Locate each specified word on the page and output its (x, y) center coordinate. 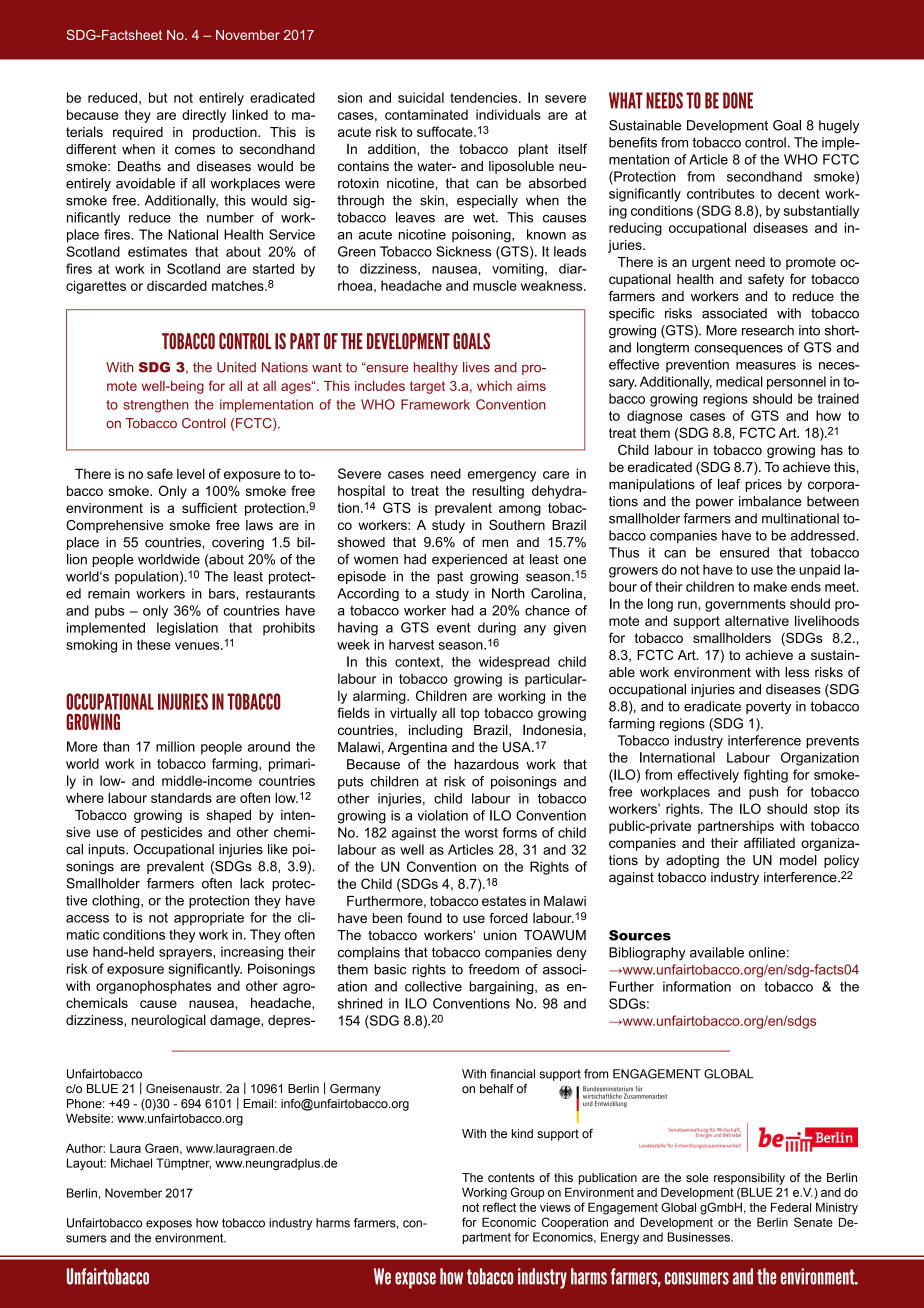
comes (195, 150)
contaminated (426, 114)
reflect (499, 1207)
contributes (721, 193)
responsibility (749, 1179)
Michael (131, 1163)
